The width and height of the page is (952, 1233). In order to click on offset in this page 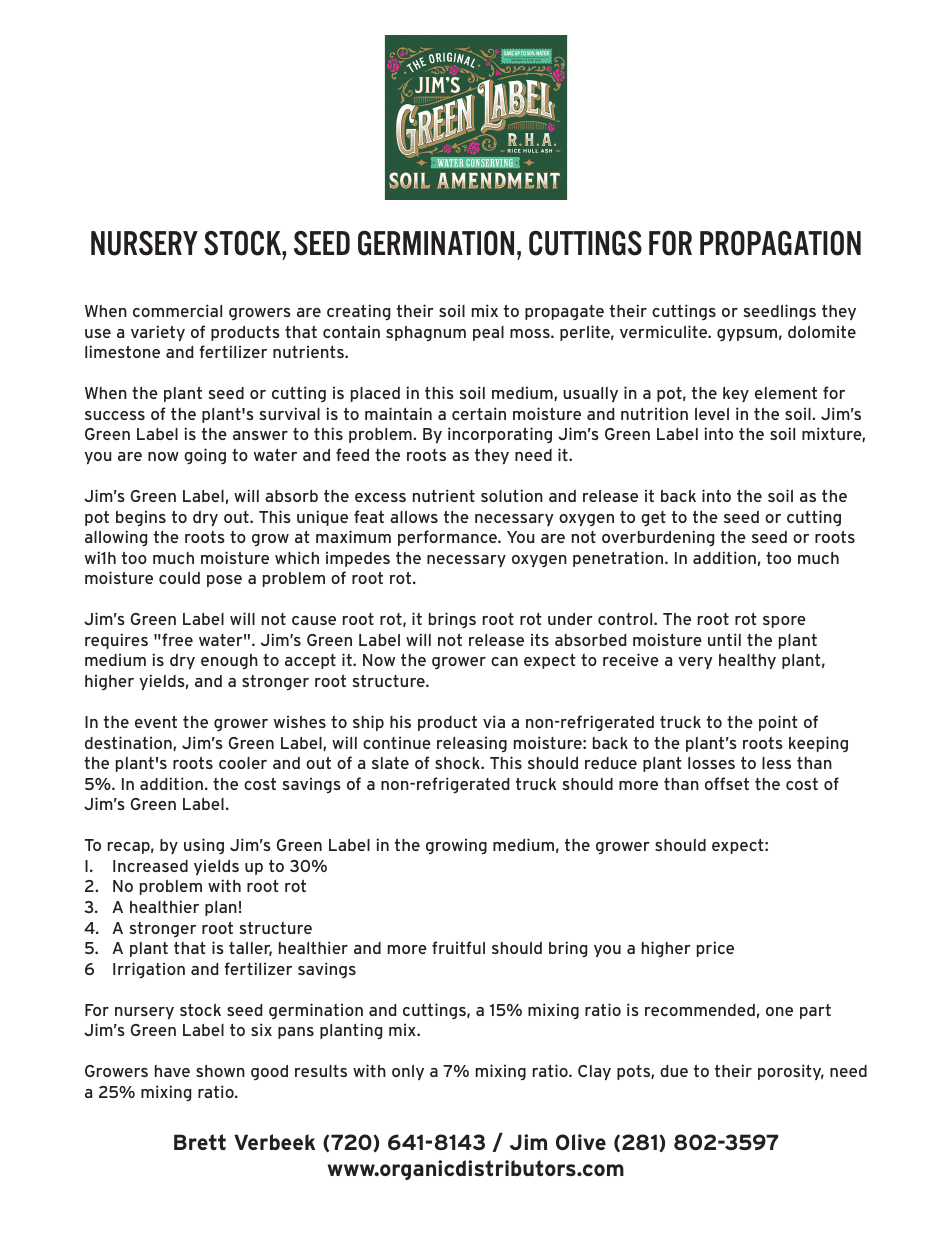, I will do `click(727, 783)`.
